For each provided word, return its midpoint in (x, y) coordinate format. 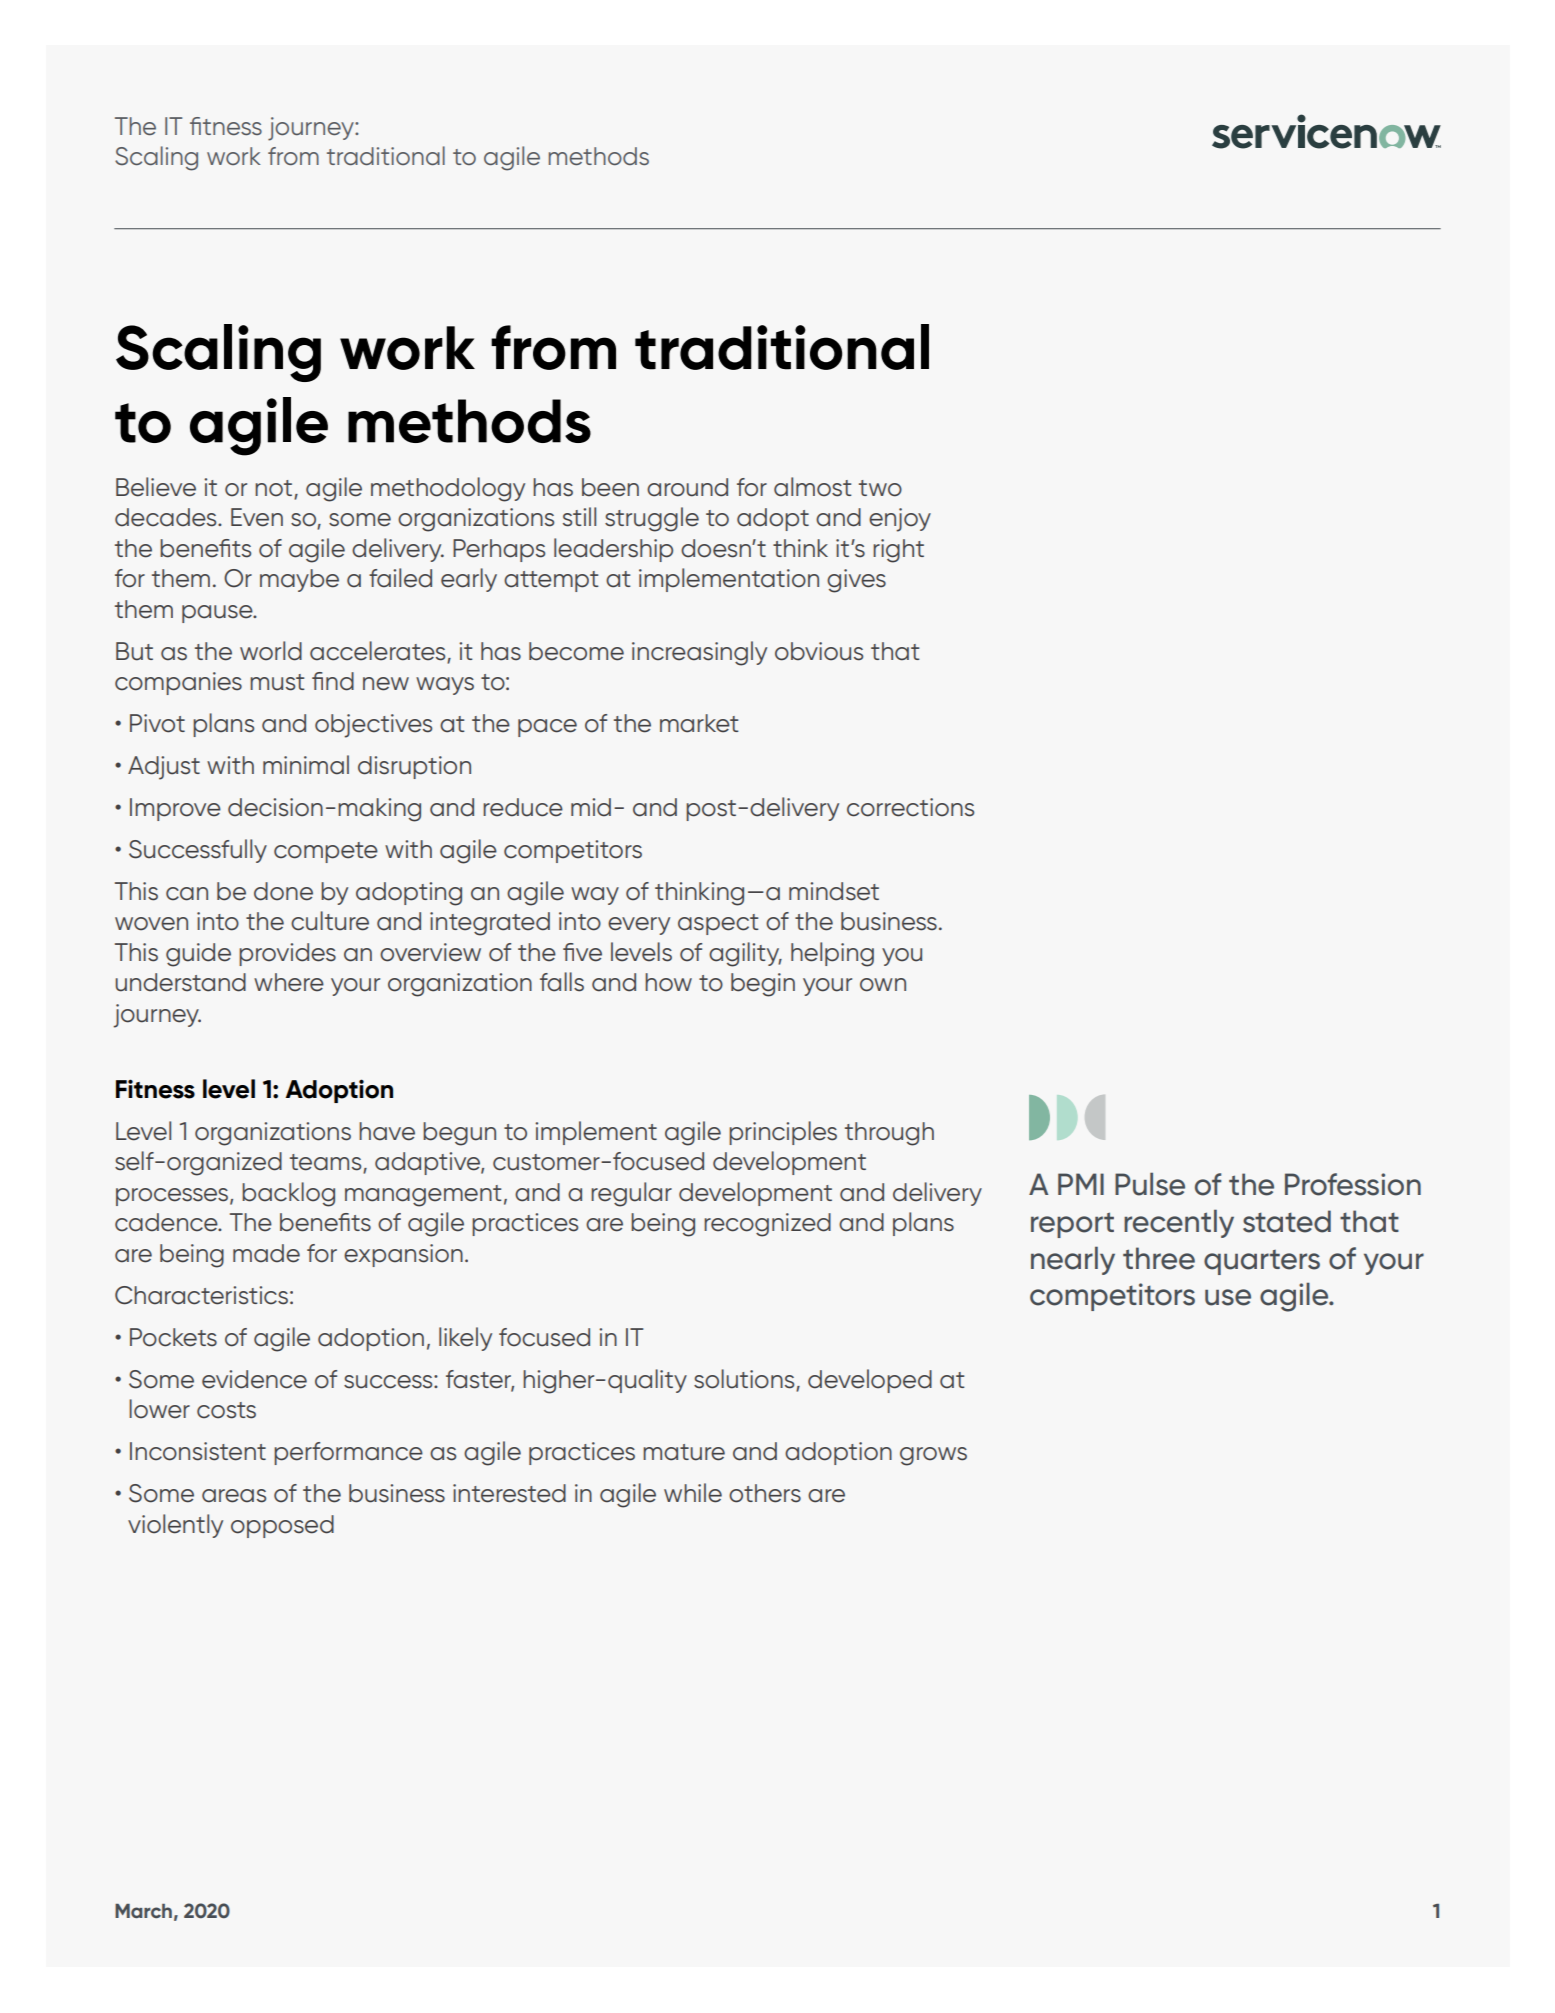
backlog (288, 1194)
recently (1179, 1223)
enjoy (900, 520)
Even (257, 517)
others (765, 1493)
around (687, 487)
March (143, 1911)
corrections (910, 807)
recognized (767, 1225)
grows (933, 1456)
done (283, 891)
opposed (282, 1526)
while (693, 1493)
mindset (834, 891)
